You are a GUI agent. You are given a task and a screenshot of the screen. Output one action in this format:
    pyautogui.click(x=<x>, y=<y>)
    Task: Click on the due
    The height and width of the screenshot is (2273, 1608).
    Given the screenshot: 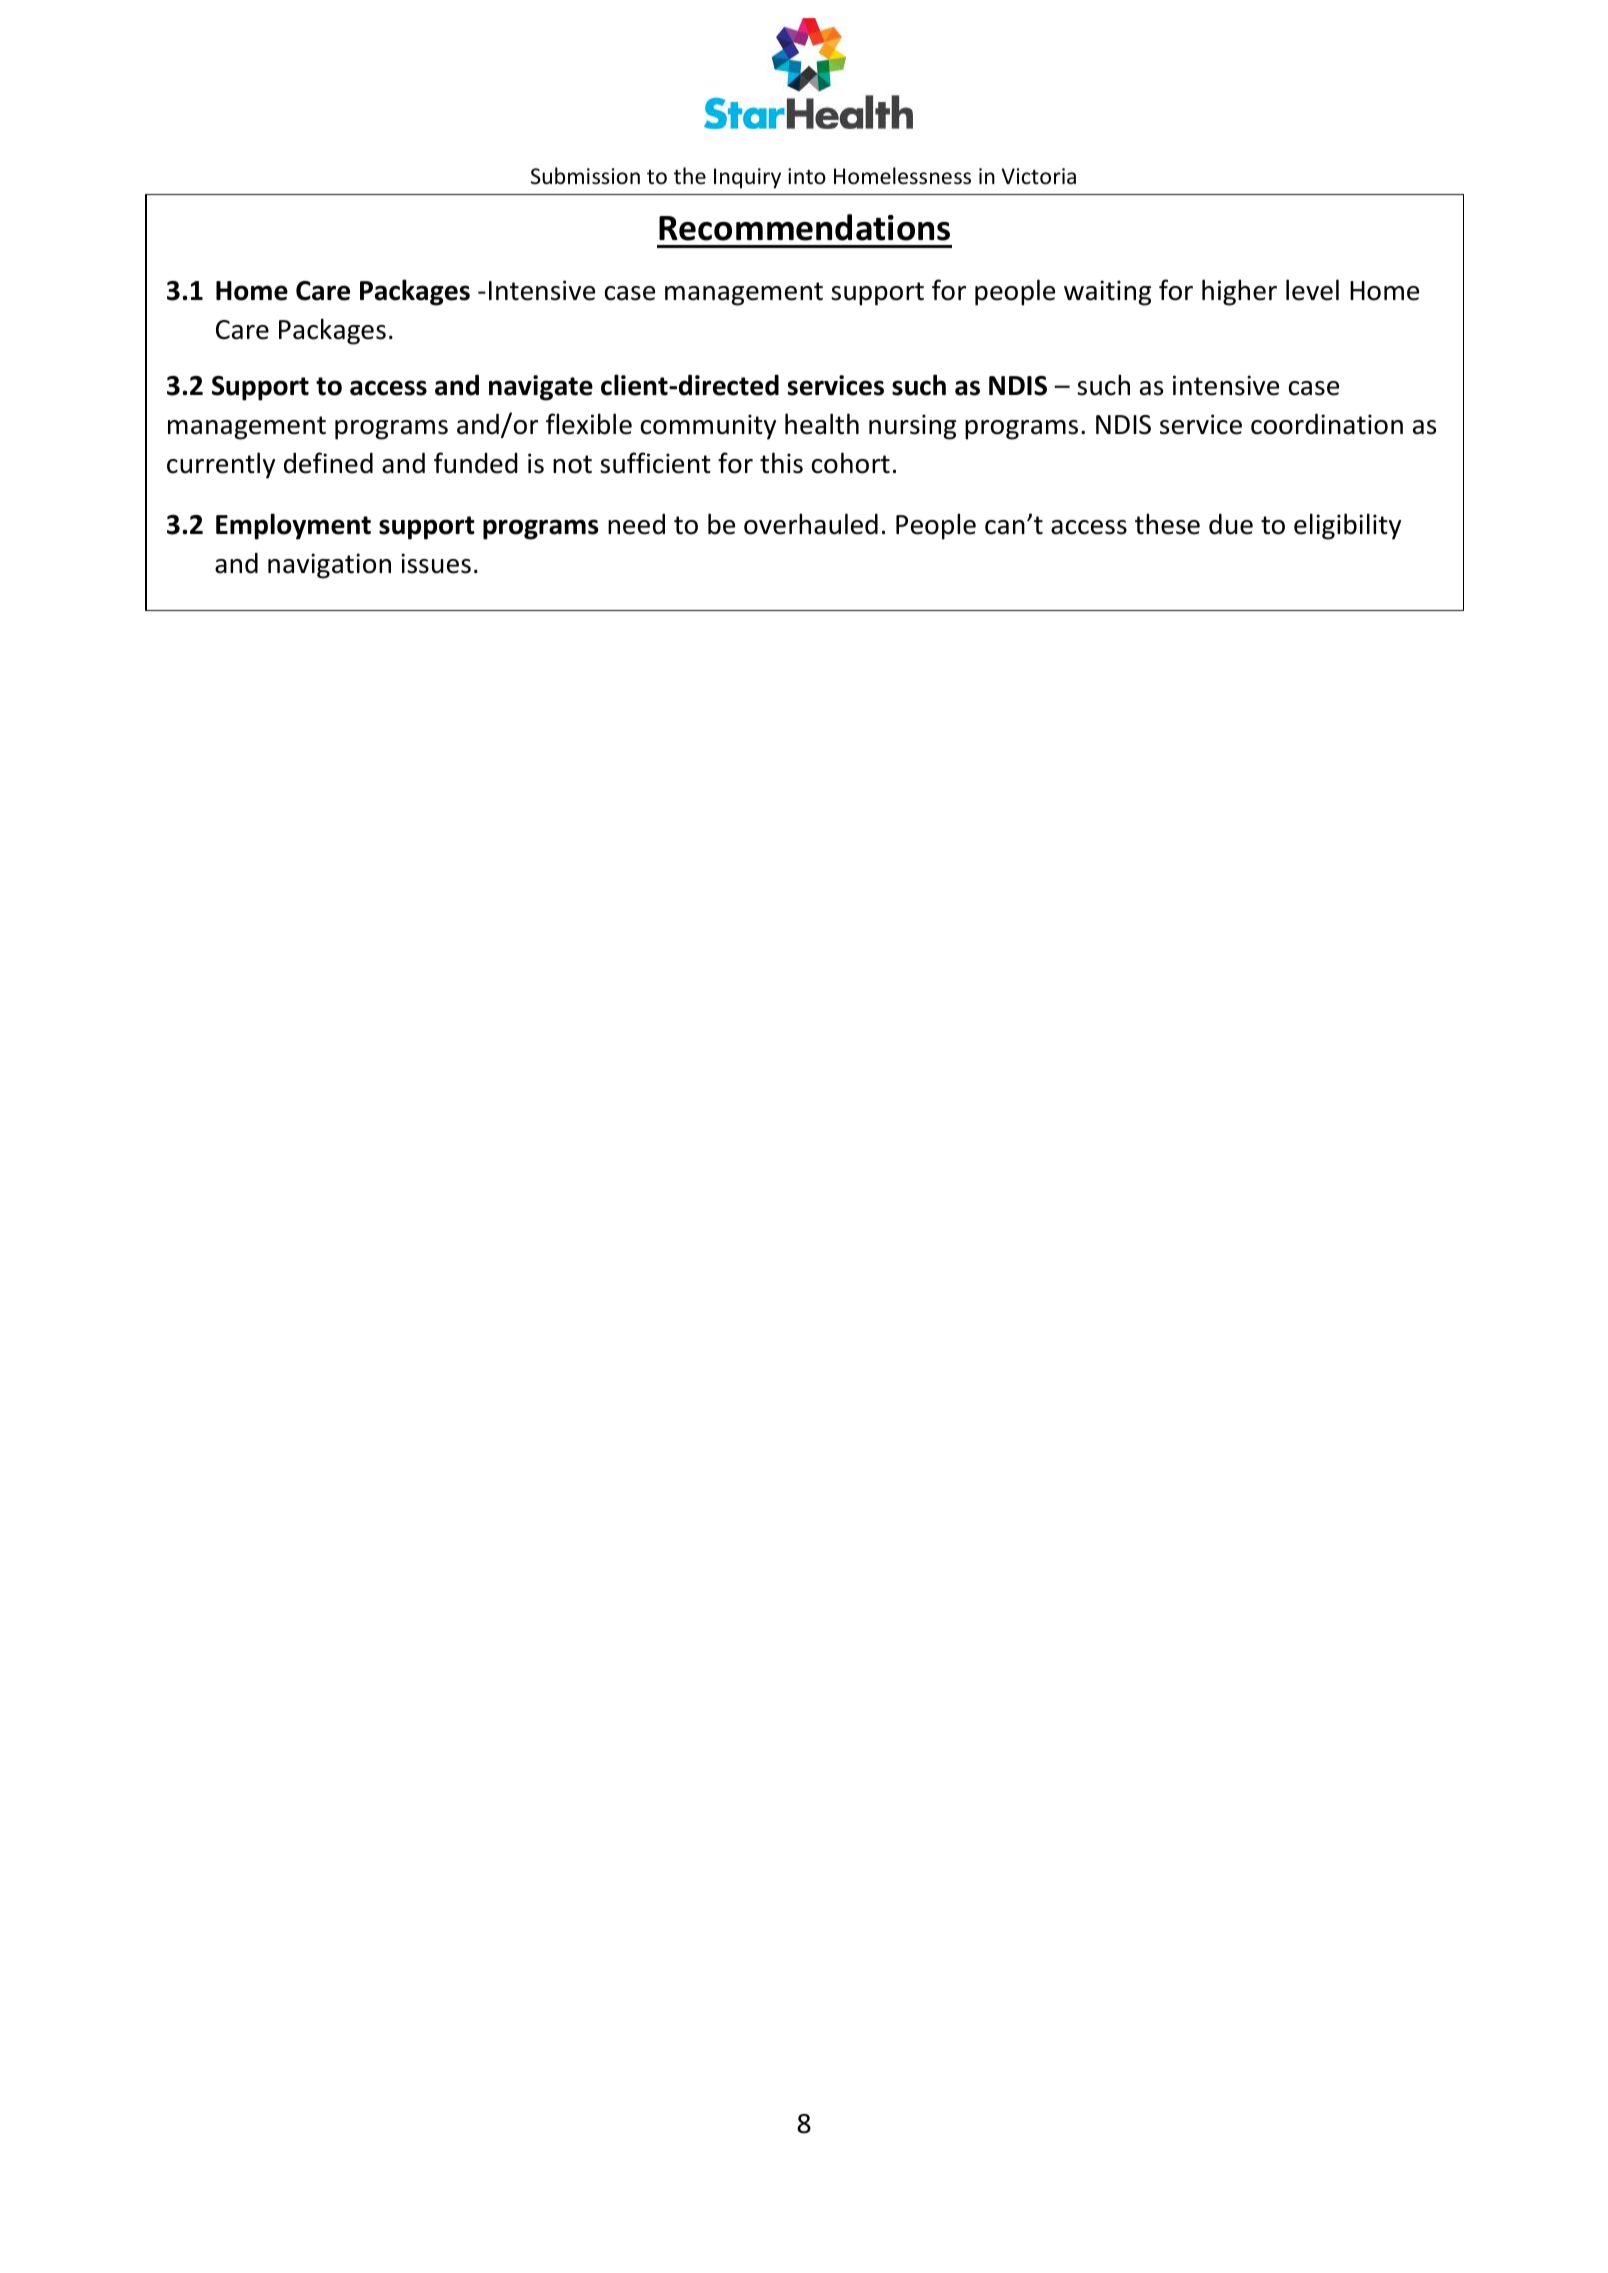 What is the action you would take?
    pyautogui.click(x=1231, y=524)
